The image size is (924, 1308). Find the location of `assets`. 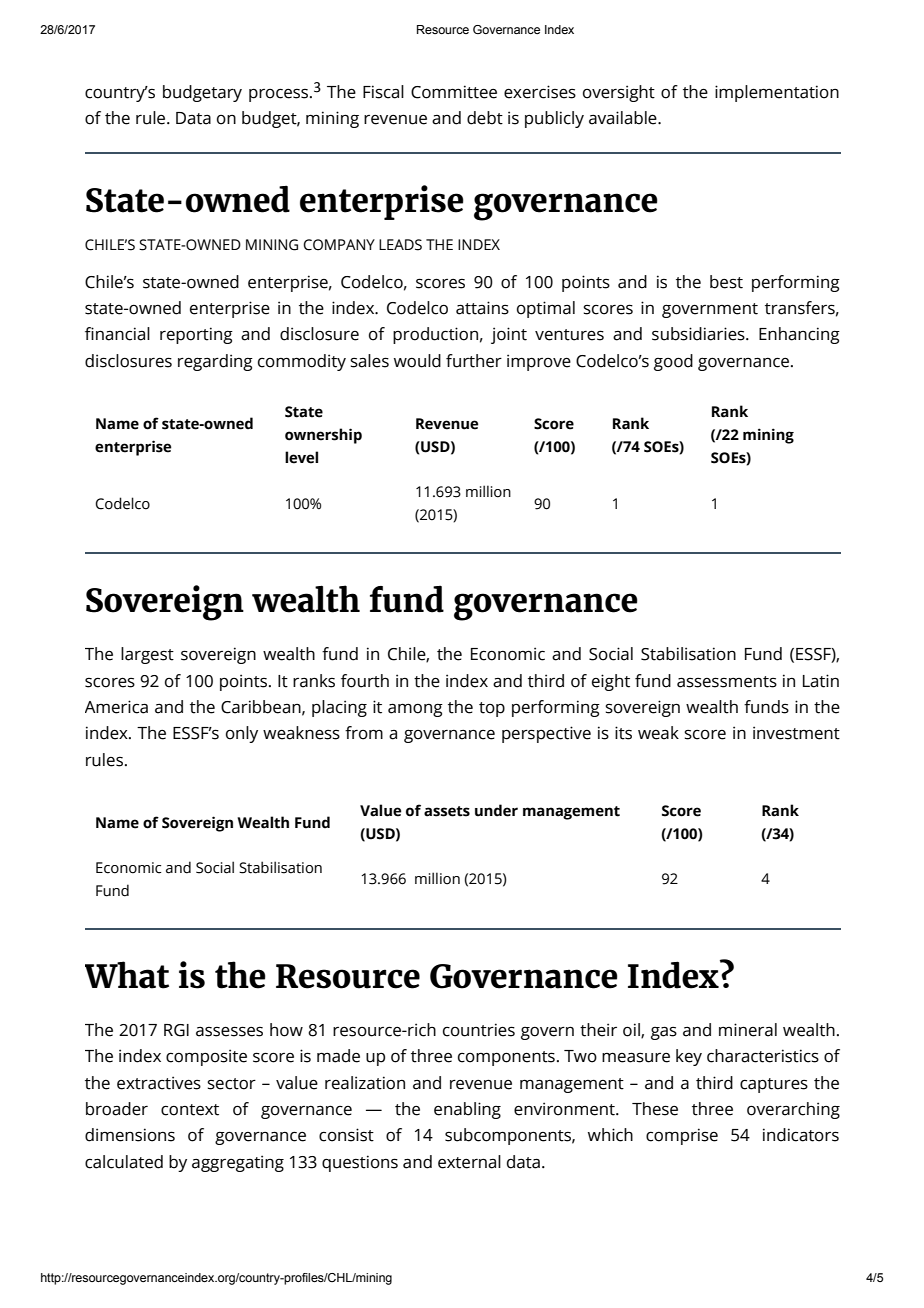

assets is located at coordinates (447, 811).
